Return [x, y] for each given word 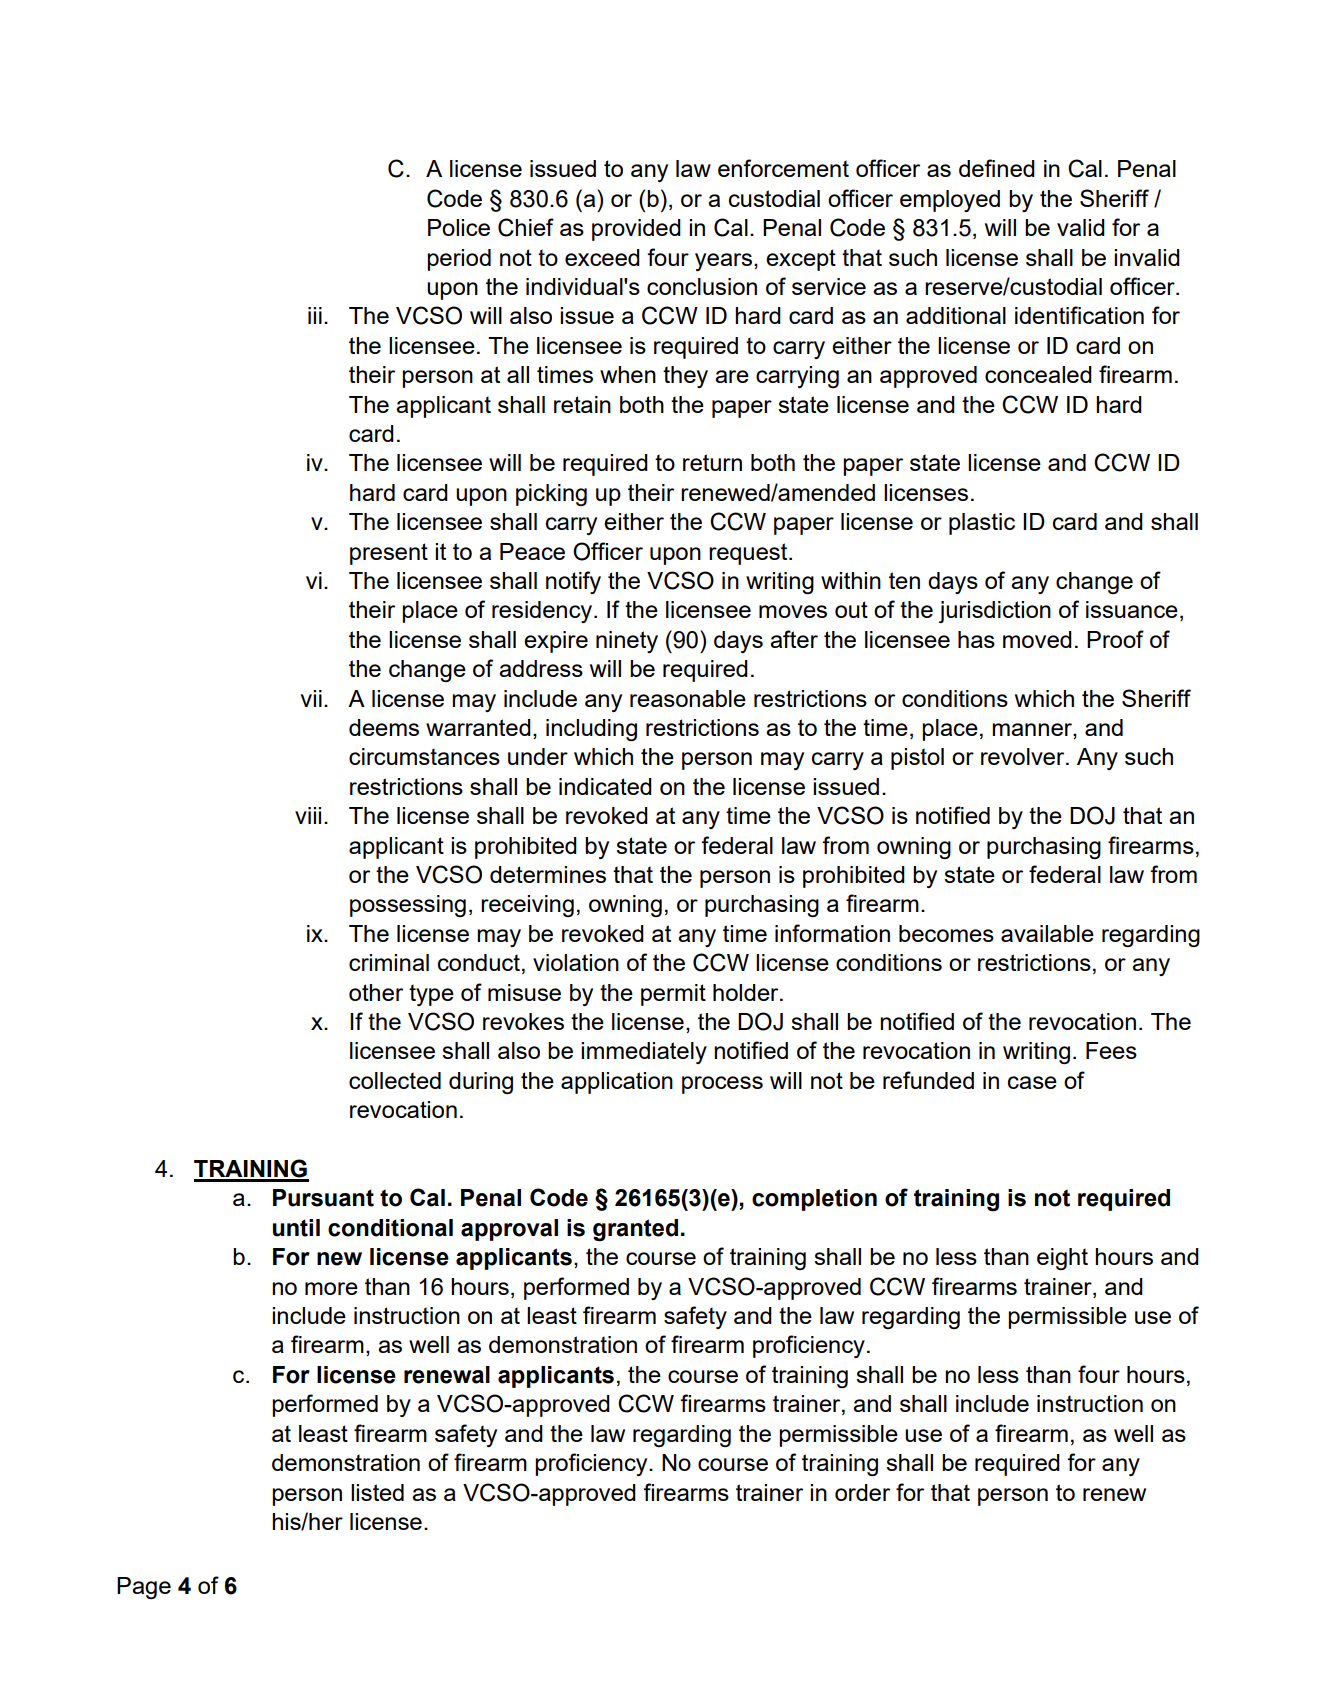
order [862, 1492]
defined [997, 168]
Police [459, 227]
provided [636, 230]
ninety [627, 642]
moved [1037, 639]
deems [384, 727]
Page [144, 1588]
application [617, 1083]
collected [395, 1080]
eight [1062, 1259]
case [1032, 1082]
